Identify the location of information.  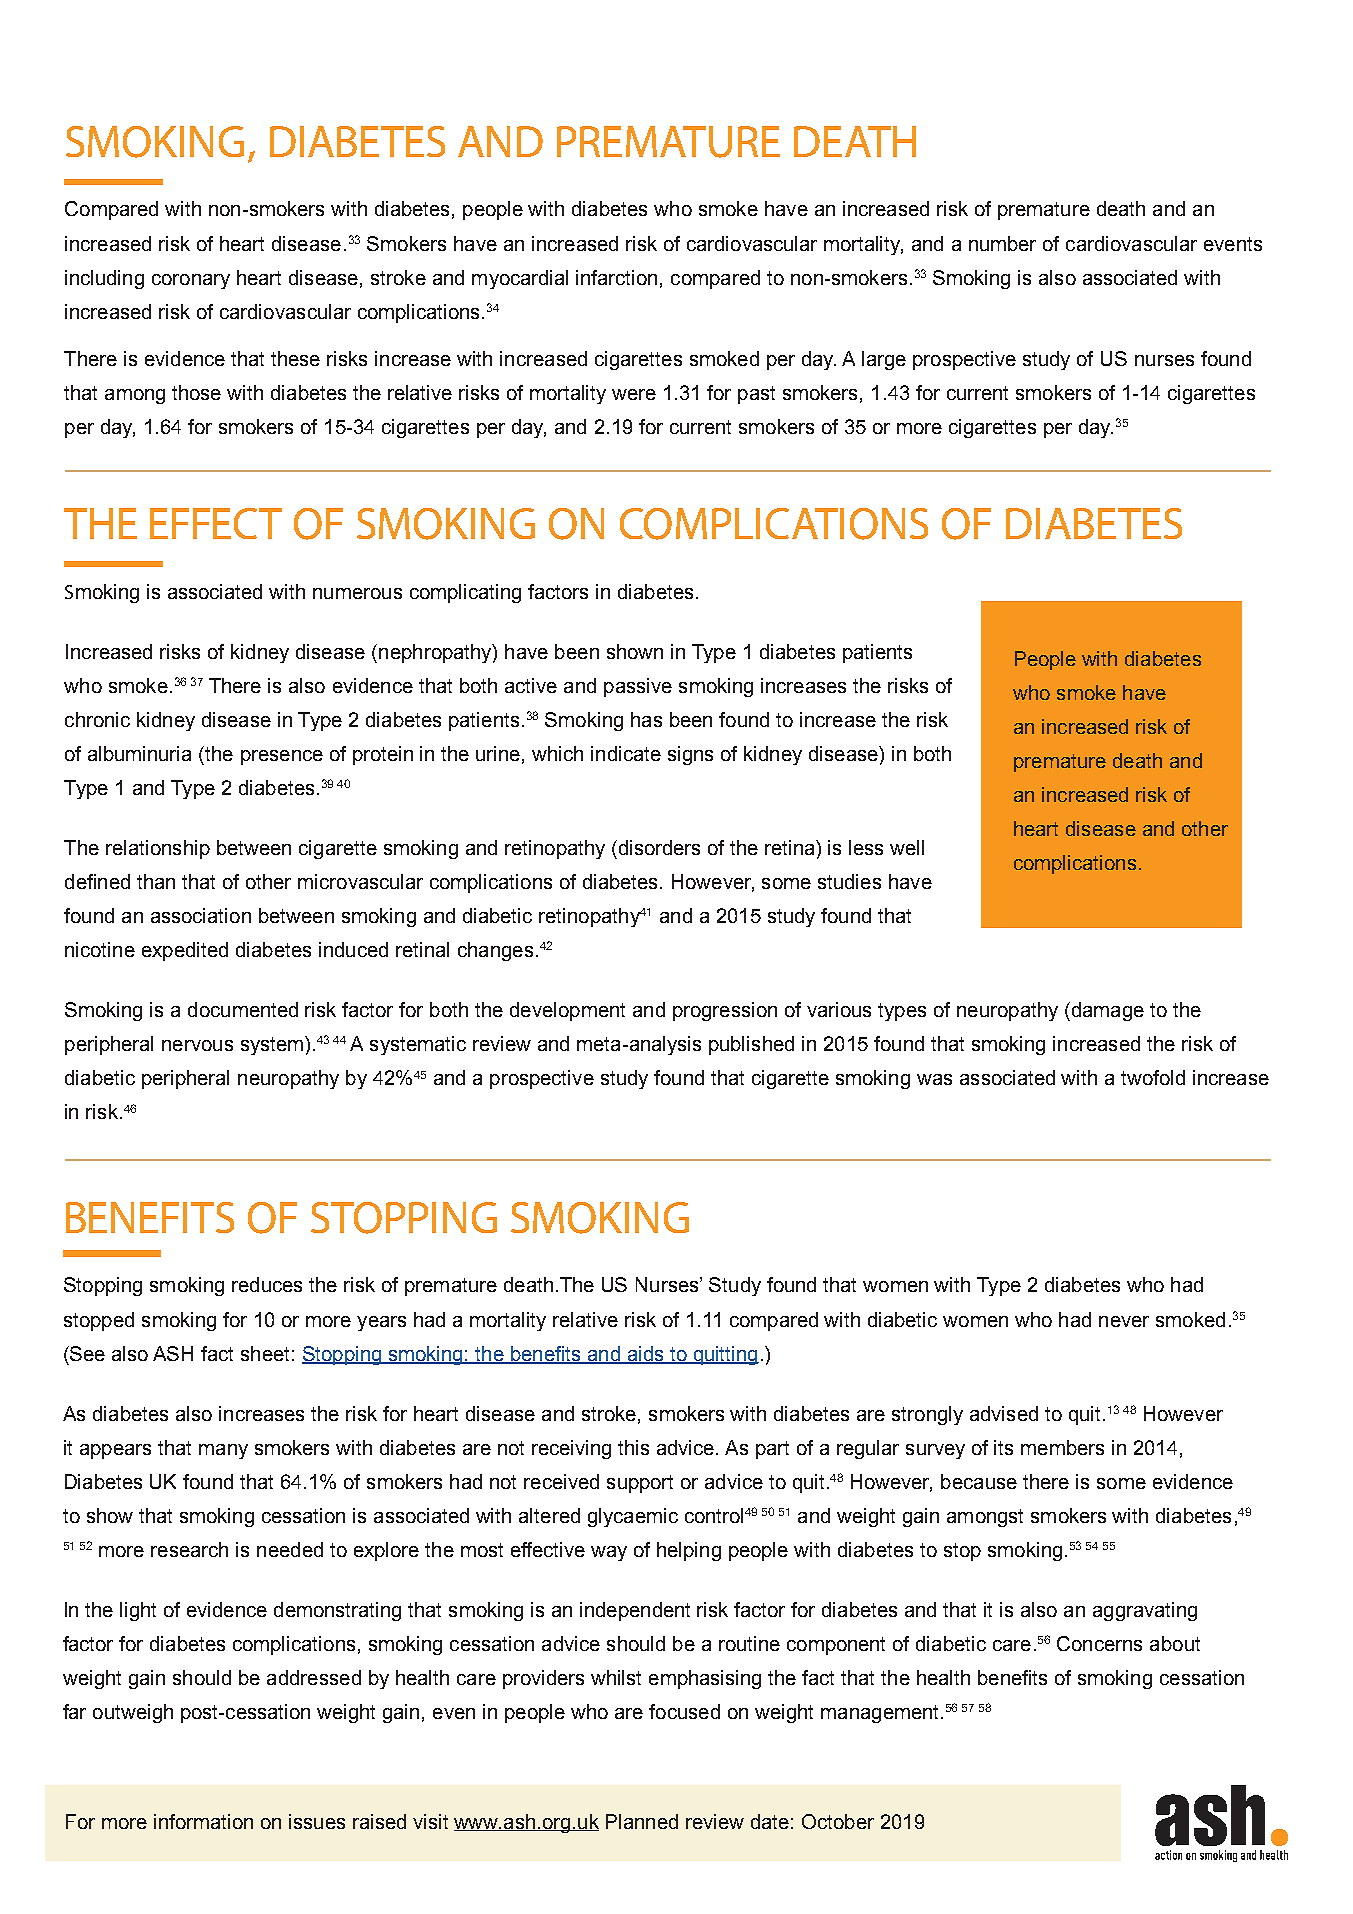
(203, 1821).
